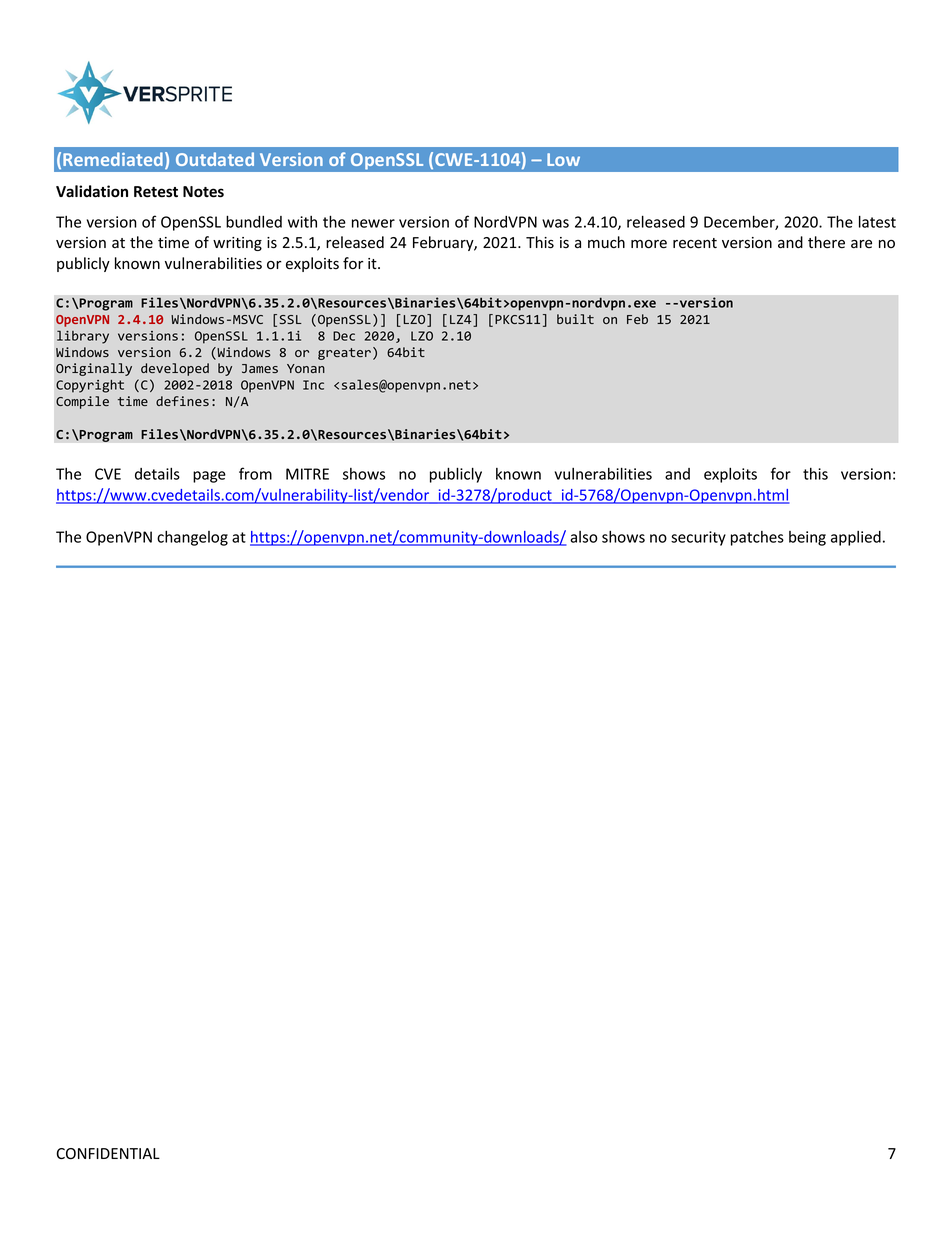  I want to click on also, so click(584, 537).
